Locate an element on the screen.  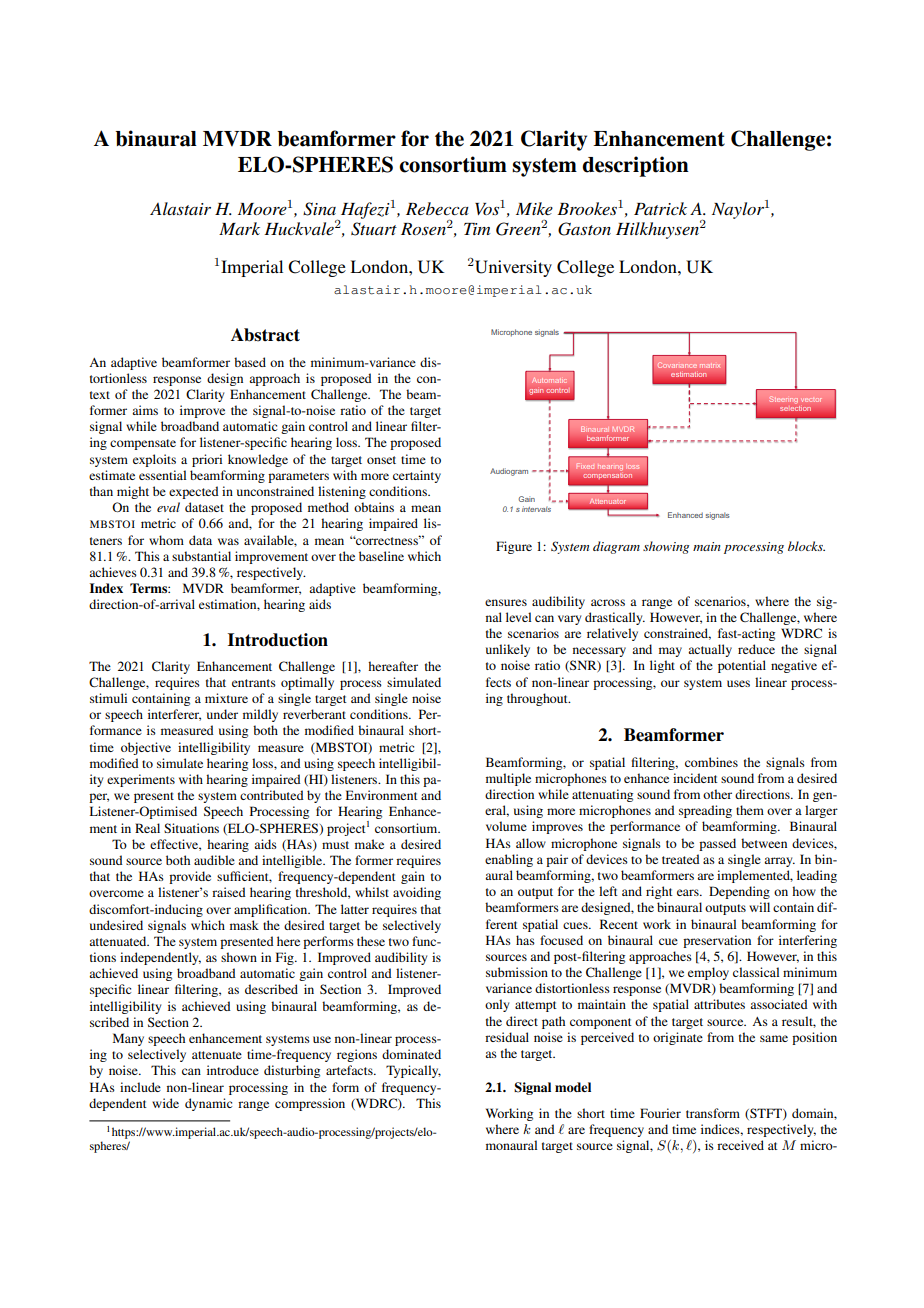
avoiding is located at coordinates (417, 893).
